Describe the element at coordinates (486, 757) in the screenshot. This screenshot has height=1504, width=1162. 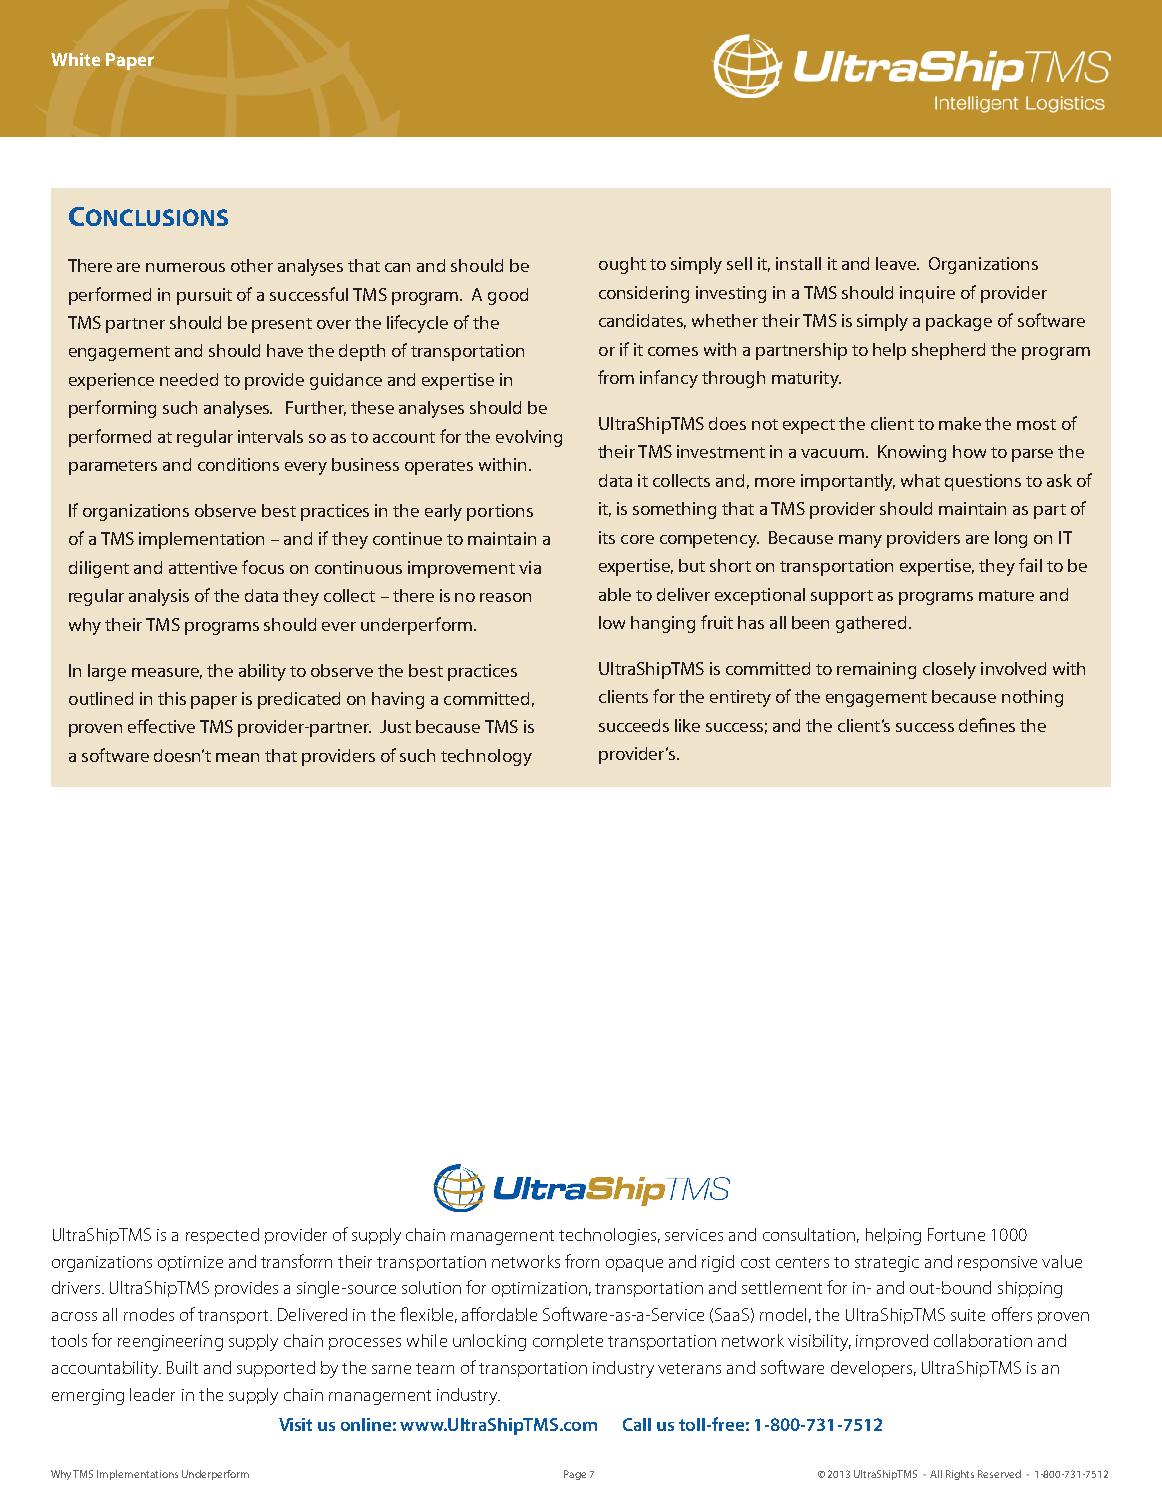
I see `technology` at that location.
